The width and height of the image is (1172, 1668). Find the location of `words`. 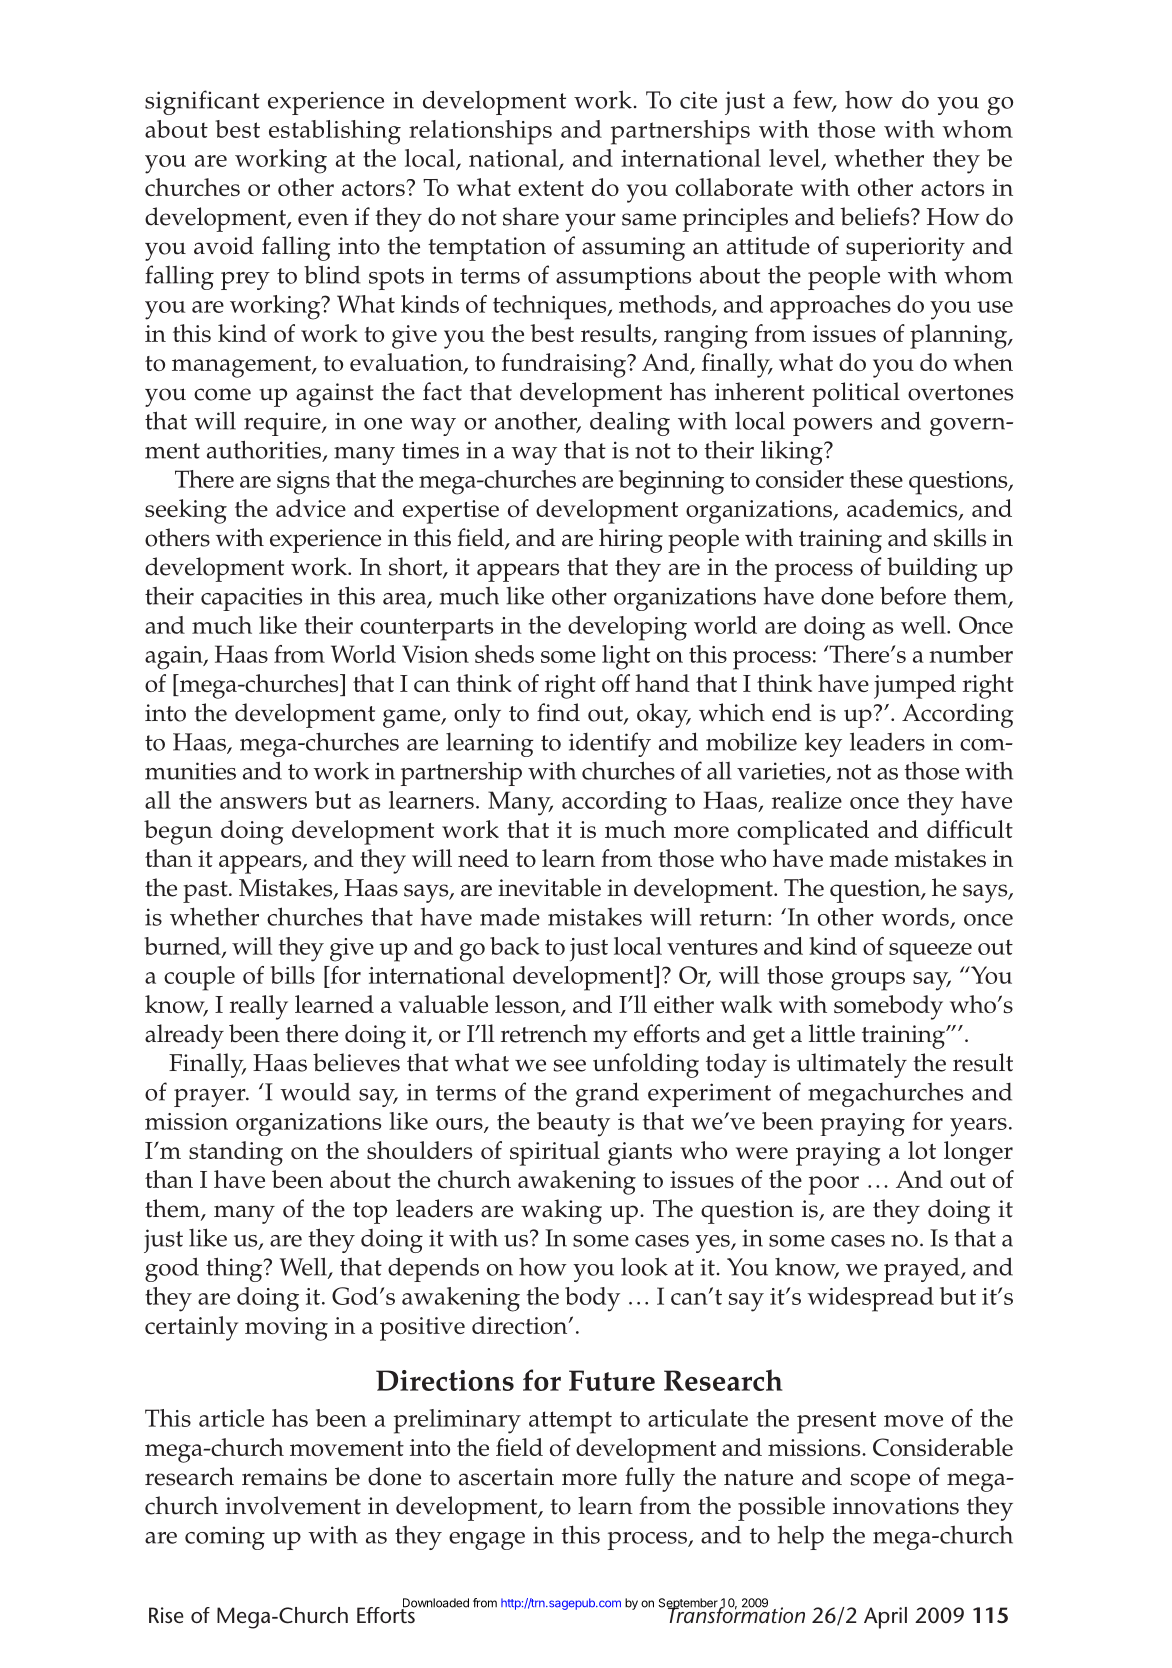

words is located at coordinates (915, 916).
